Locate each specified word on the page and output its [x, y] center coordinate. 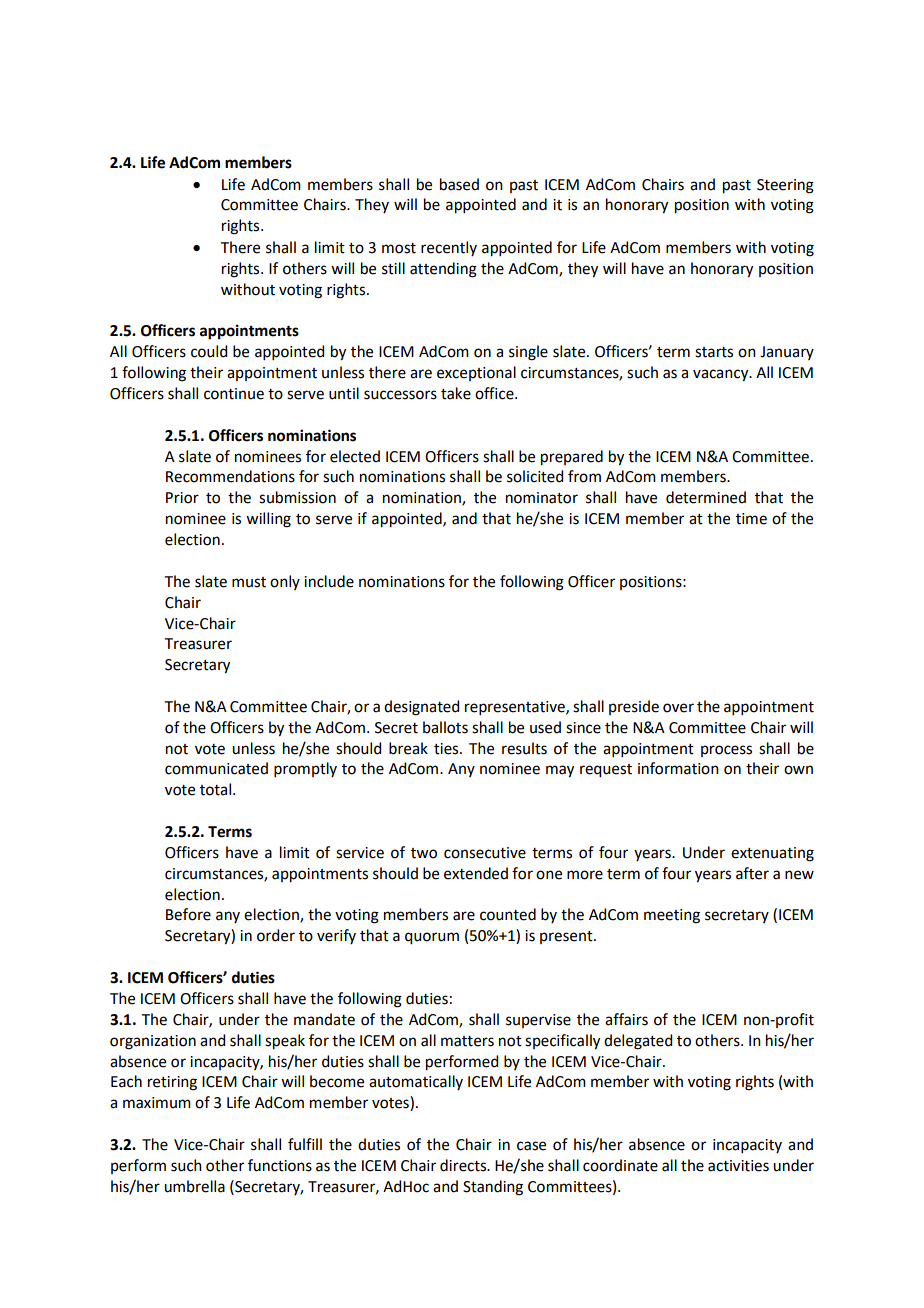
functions [280, 1165]
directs [464, 1165]
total [217, 789]
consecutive [485, 853]
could [209, 351]
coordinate [620, 1165]
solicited [535, 476]
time [751, 519]
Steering [785, 186]
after [752, 873]
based [459, 184]
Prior [182, 498]
